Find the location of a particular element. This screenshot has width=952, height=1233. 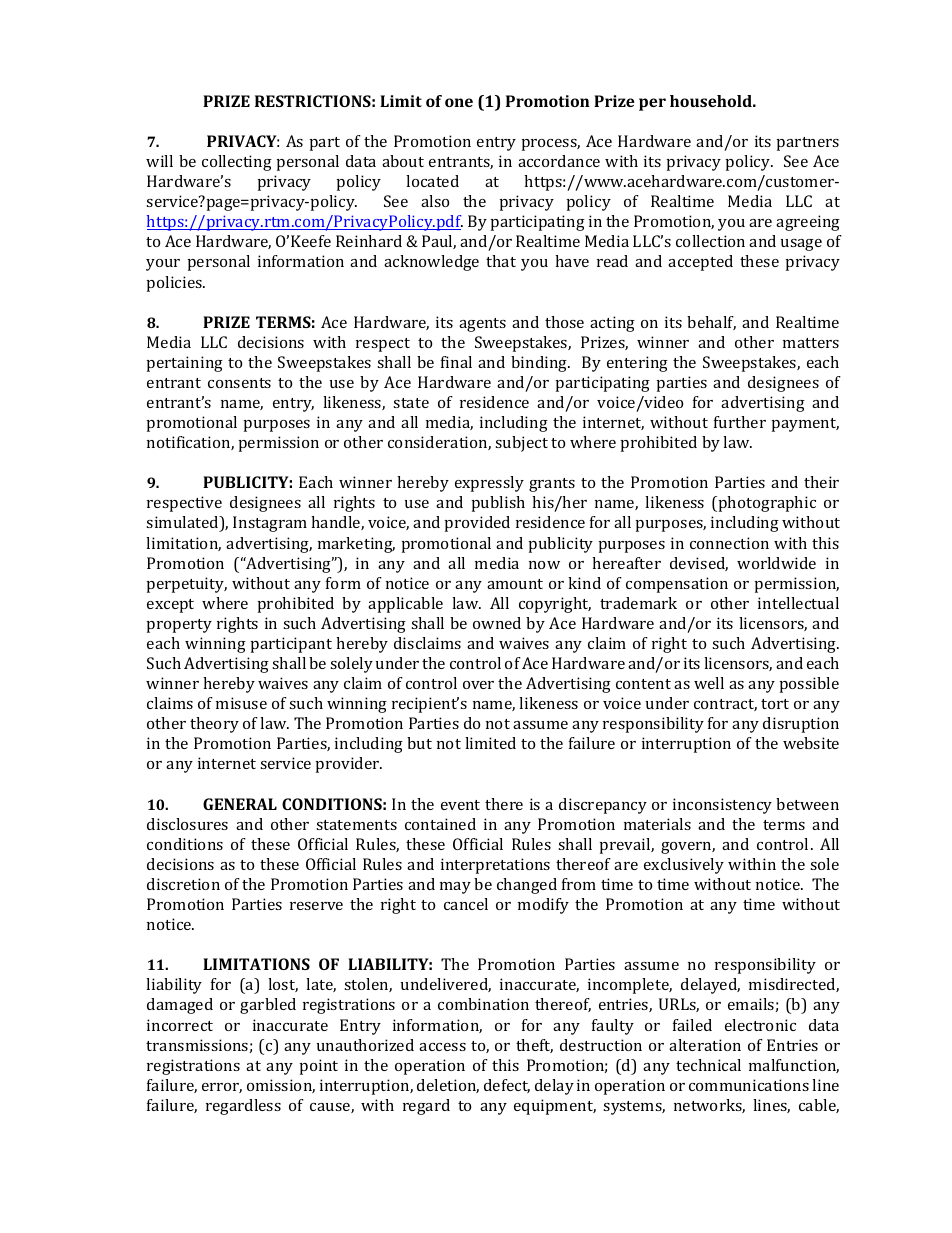

access is located at coordinates (442, 1047).
